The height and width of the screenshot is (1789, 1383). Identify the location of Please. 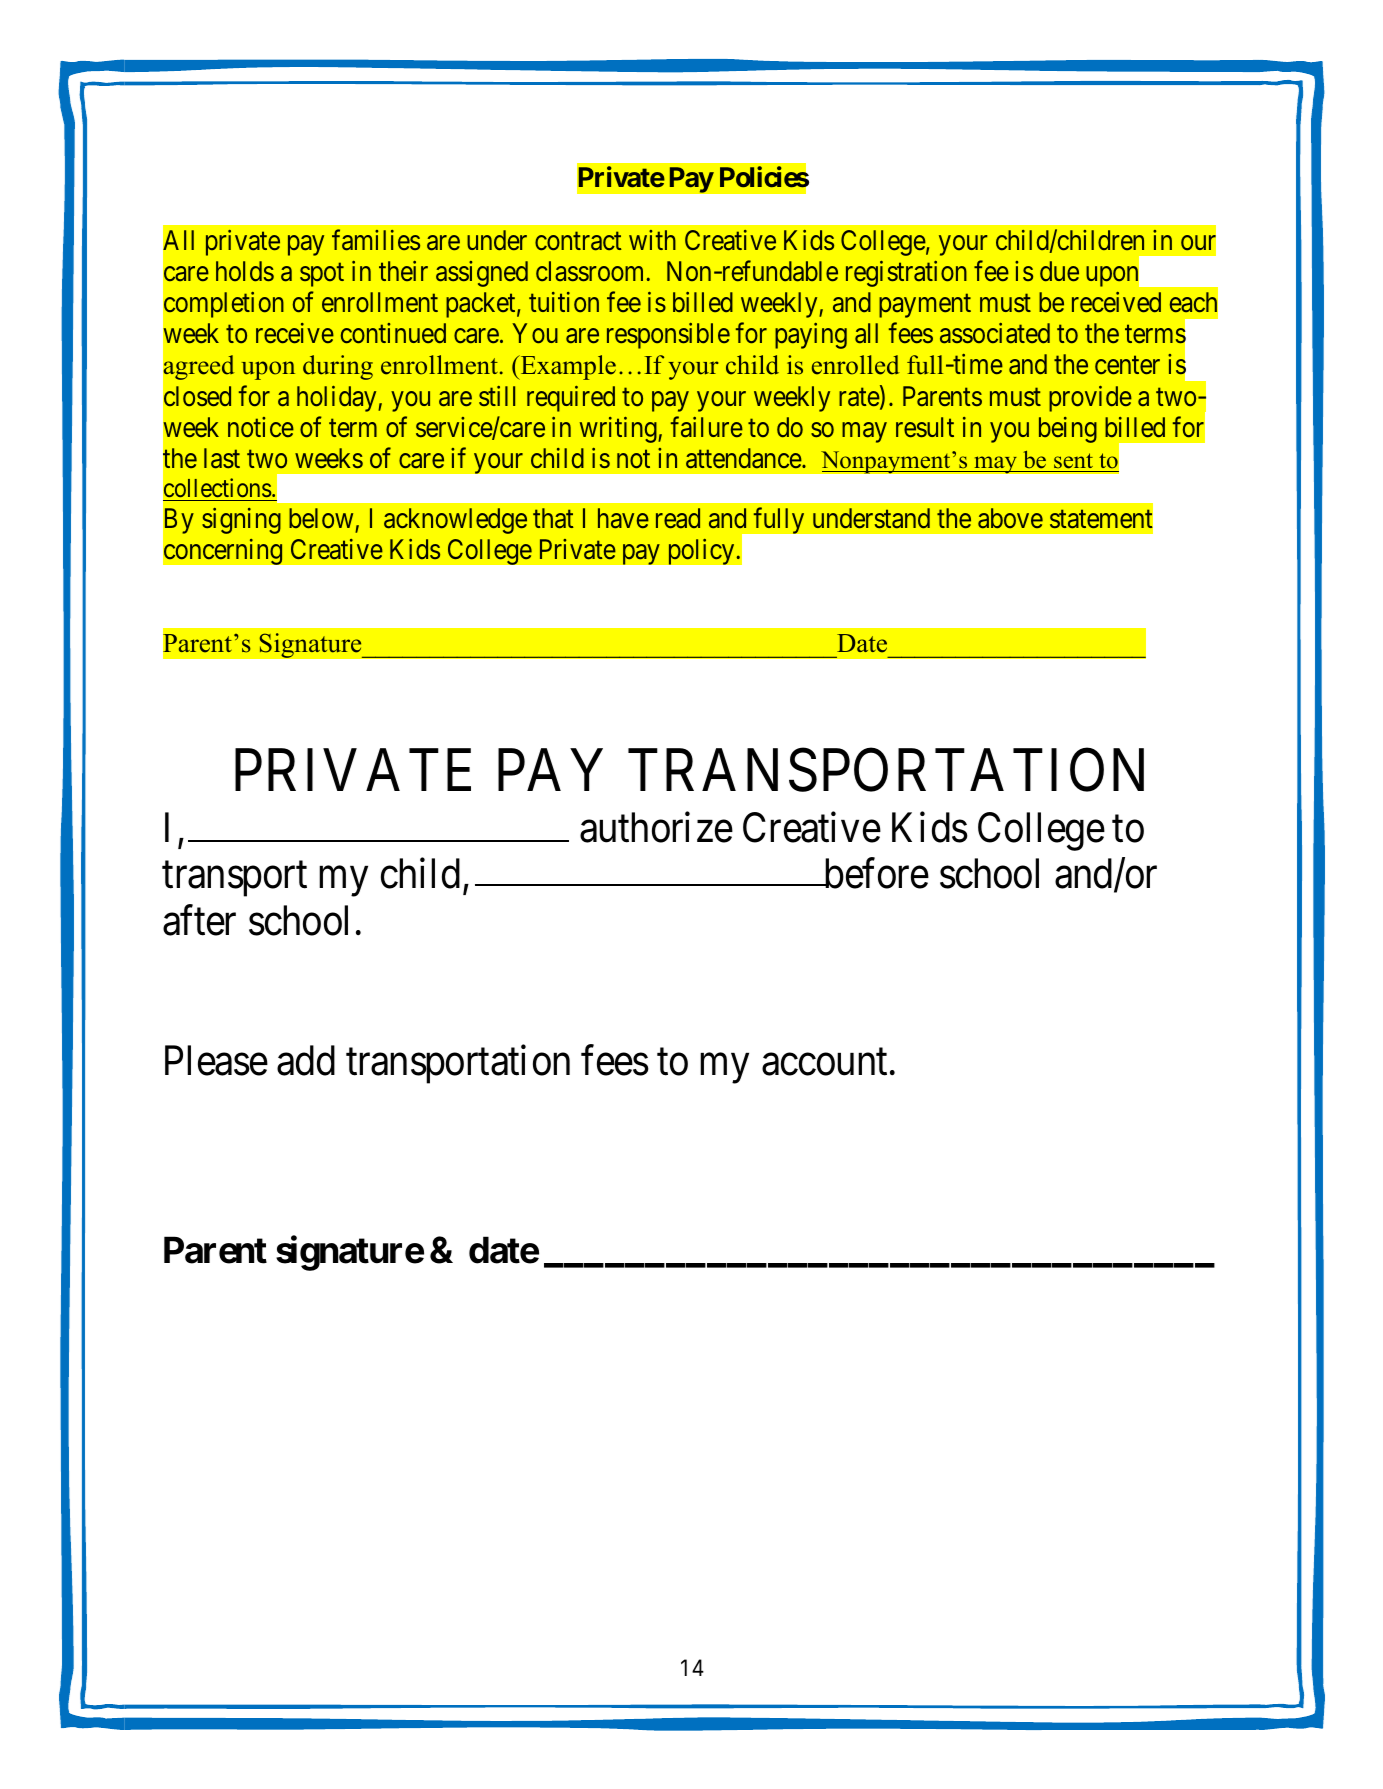
(216, 1061).
